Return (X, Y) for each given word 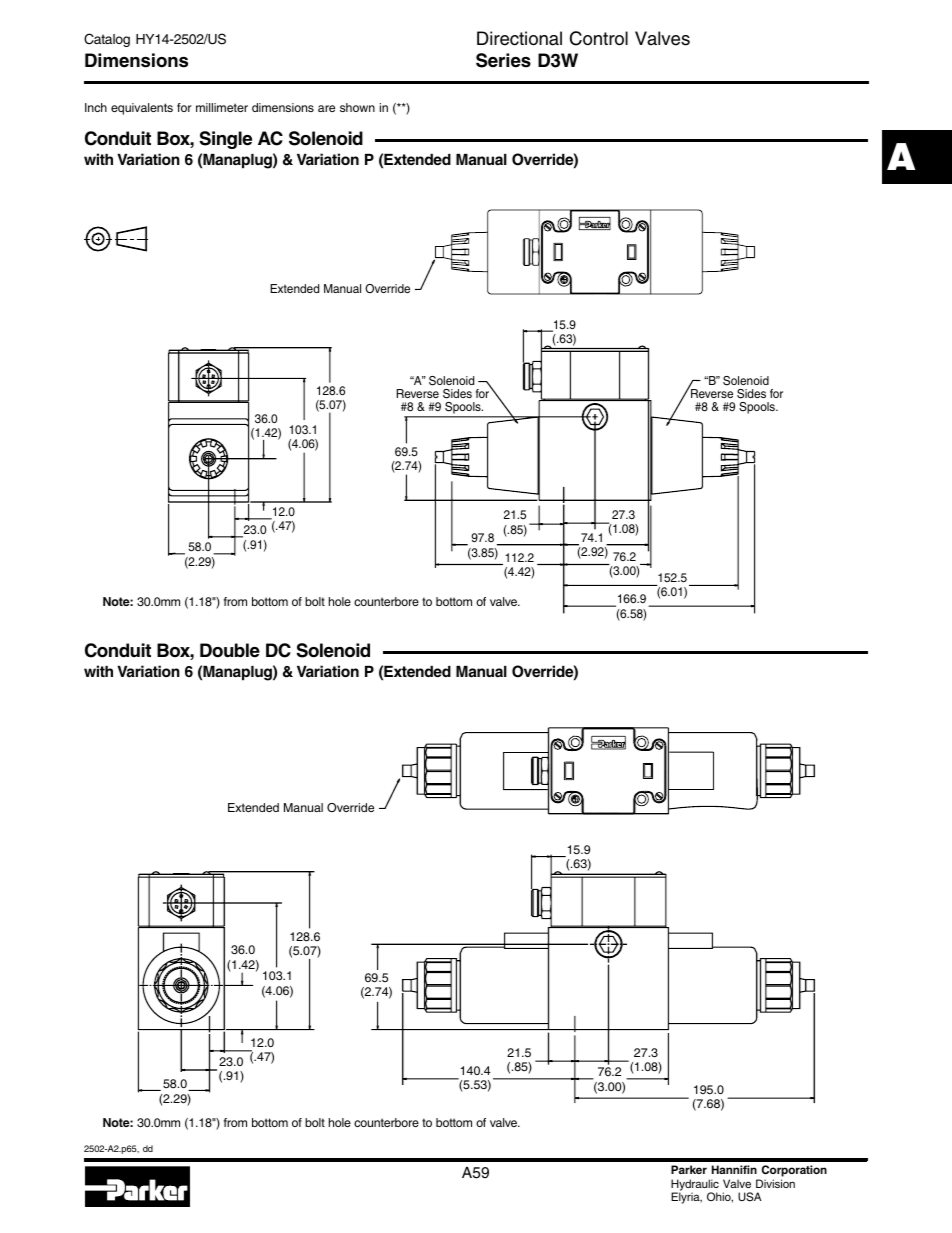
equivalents (142, 109)
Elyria (686, 1197)
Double (230, 650)
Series (503, 60)
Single (226, 140)
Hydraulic (695, 1186)
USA (750, 1197)
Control (599, 38)
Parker (689, 1169)
